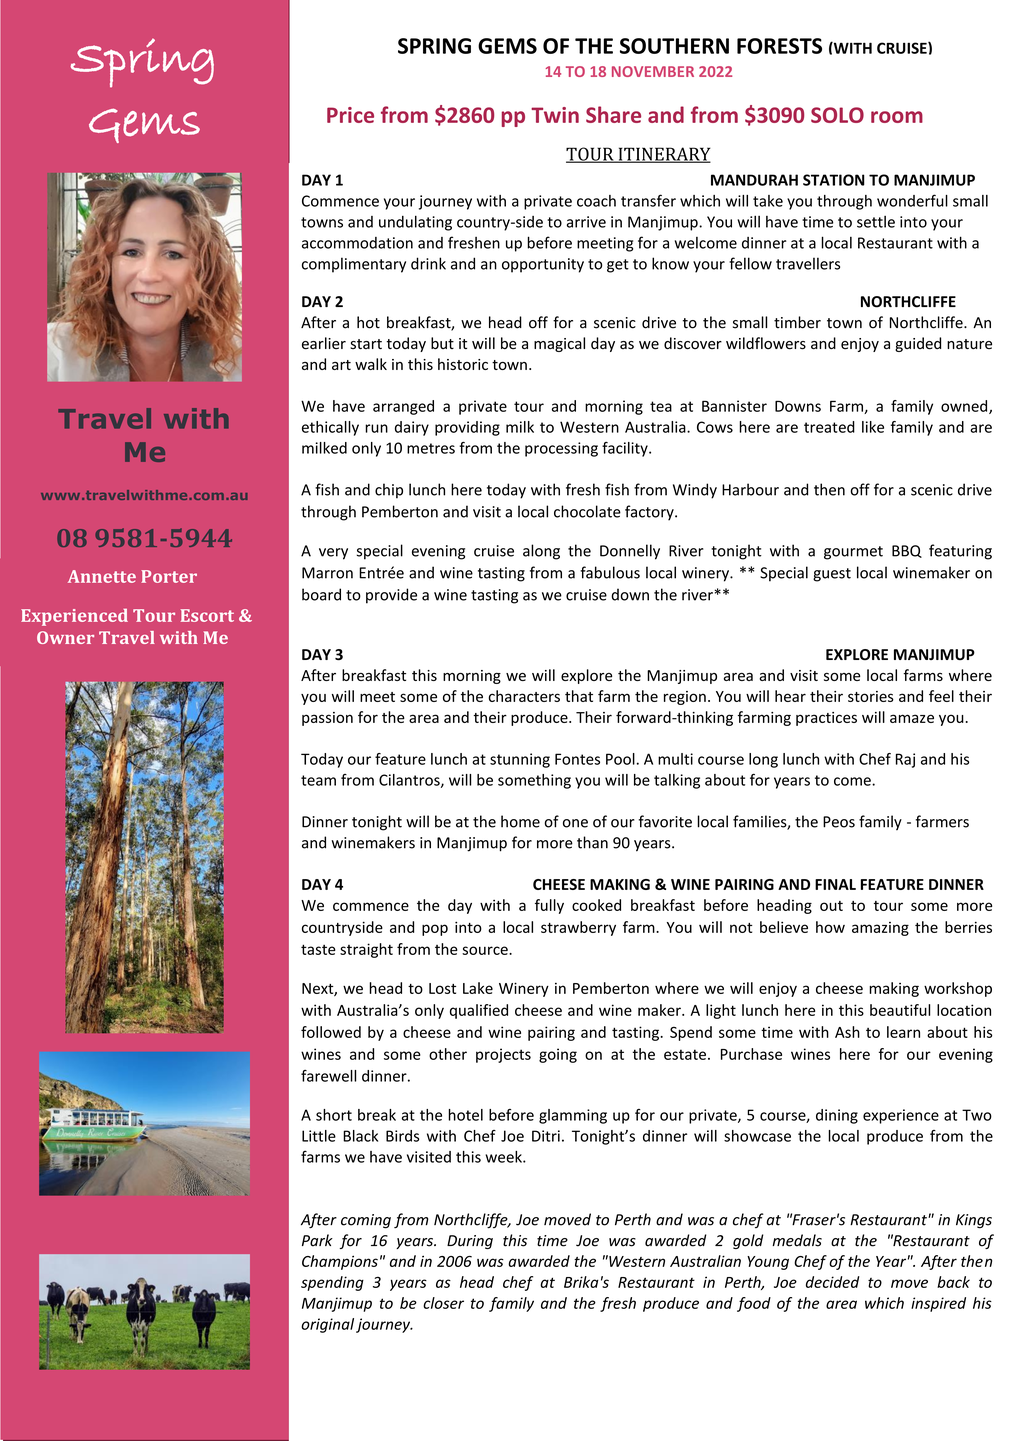 Image resolution: width=1019 pixels, height=1441 pixels. I want to click on FINAL, so click(835, 884).
